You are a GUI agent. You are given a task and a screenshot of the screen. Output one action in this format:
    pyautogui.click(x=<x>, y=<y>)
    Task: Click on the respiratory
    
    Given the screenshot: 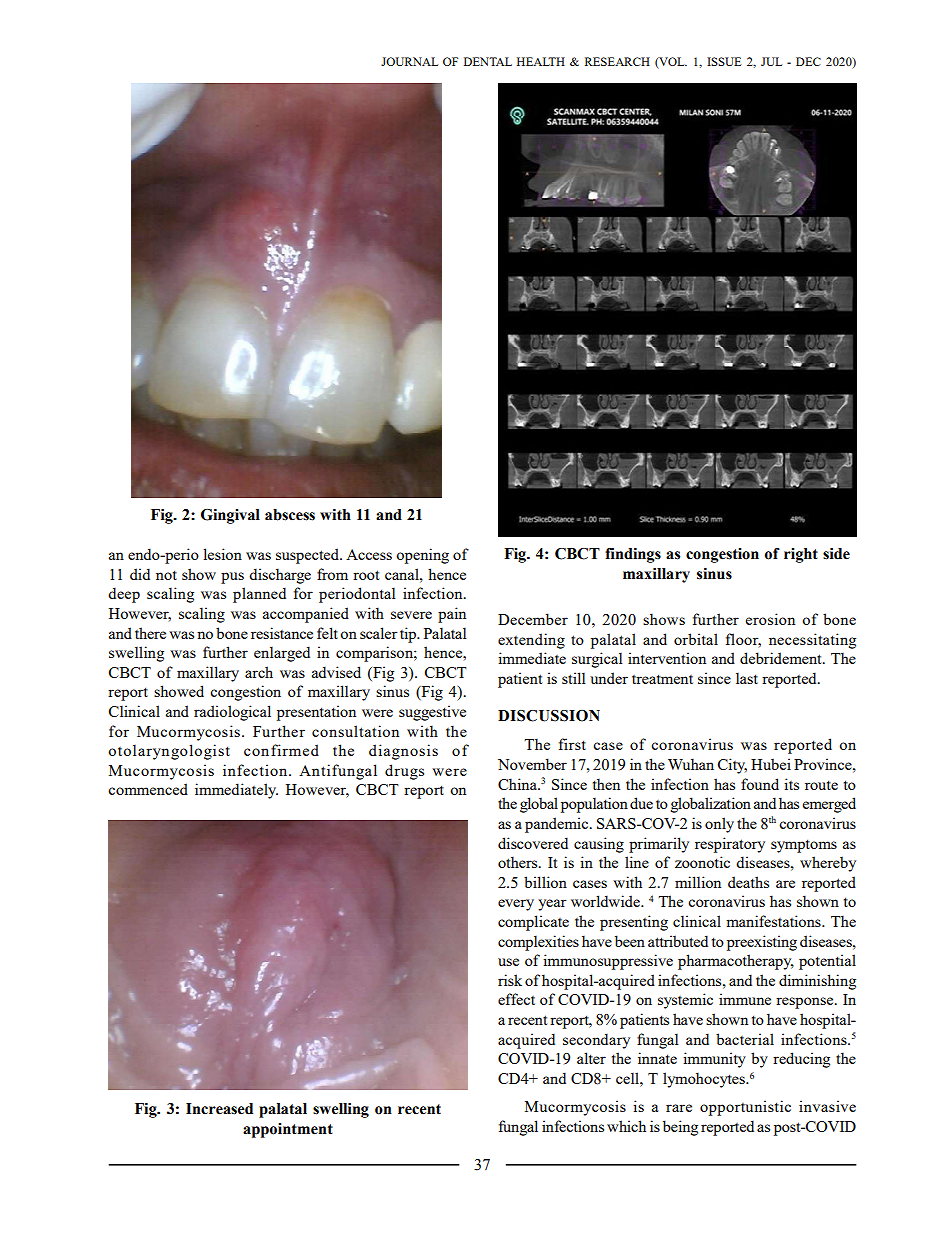 What is the action you would take?
    pyautogui.click(x=730, y=845)
